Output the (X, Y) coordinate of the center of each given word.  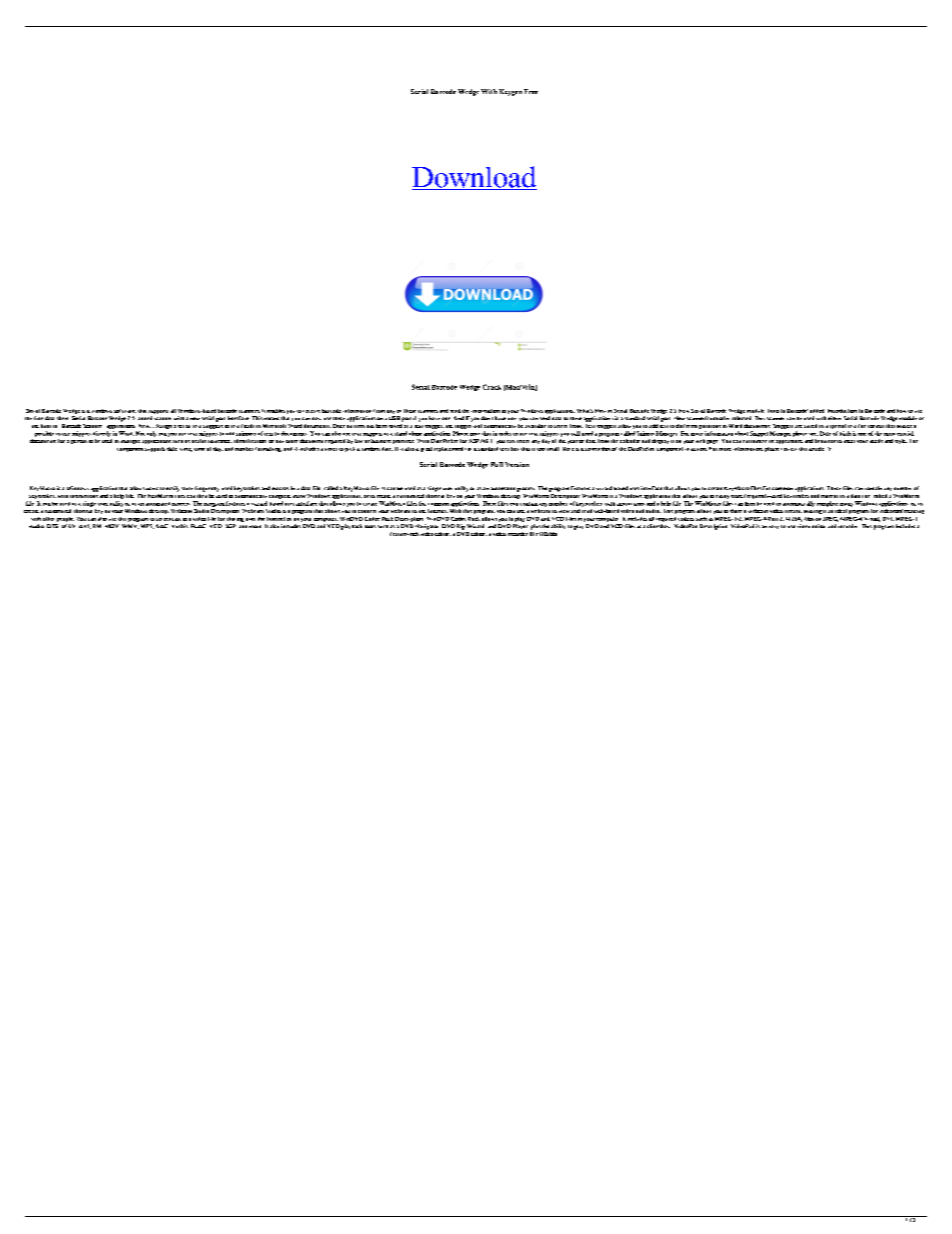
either (834, 418)
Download (474, 178)
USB (394, 418)
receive (311, 411)
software (125, 411)
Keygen (510, 92)
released (741, 418)
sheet (62, 418)
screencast (168, 519)
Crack (492, 387)
